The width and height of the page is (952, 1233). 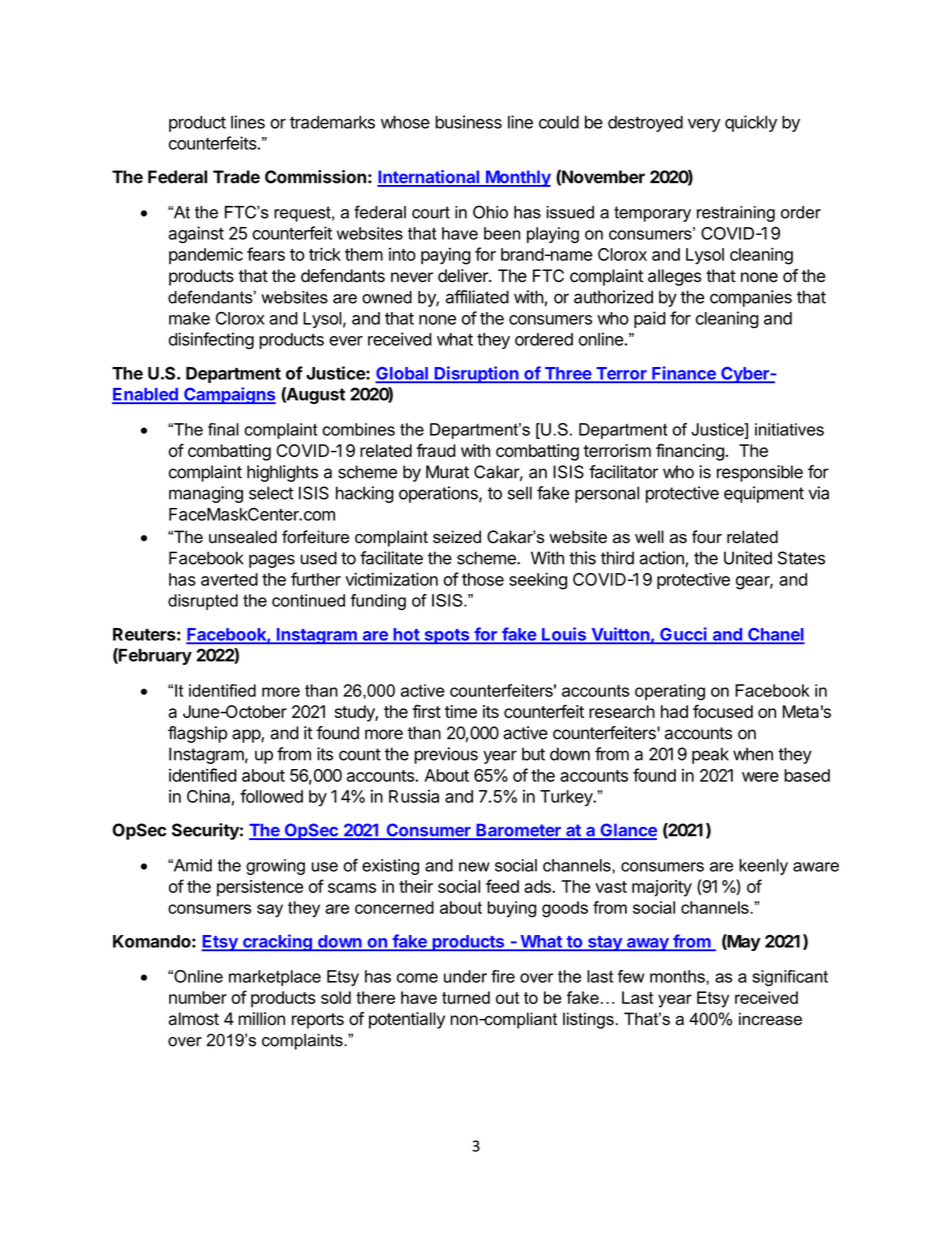 I want to click on followed, so click(x=271, y=796).
